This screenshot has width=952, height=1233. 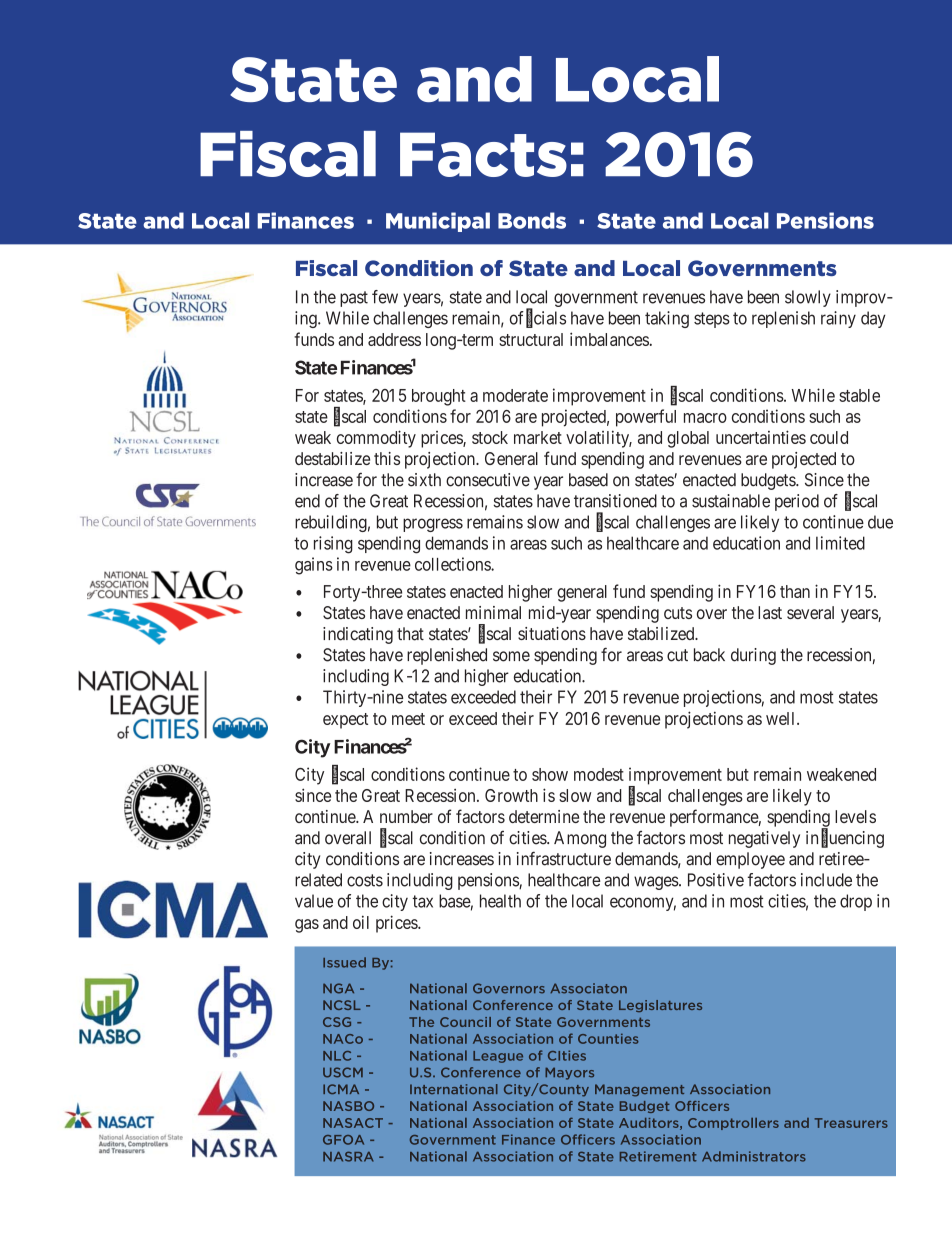 What do you see at coordinates (639, 1090) in the screenshot?
I see `Management` at bounding box center [639, 1090].
